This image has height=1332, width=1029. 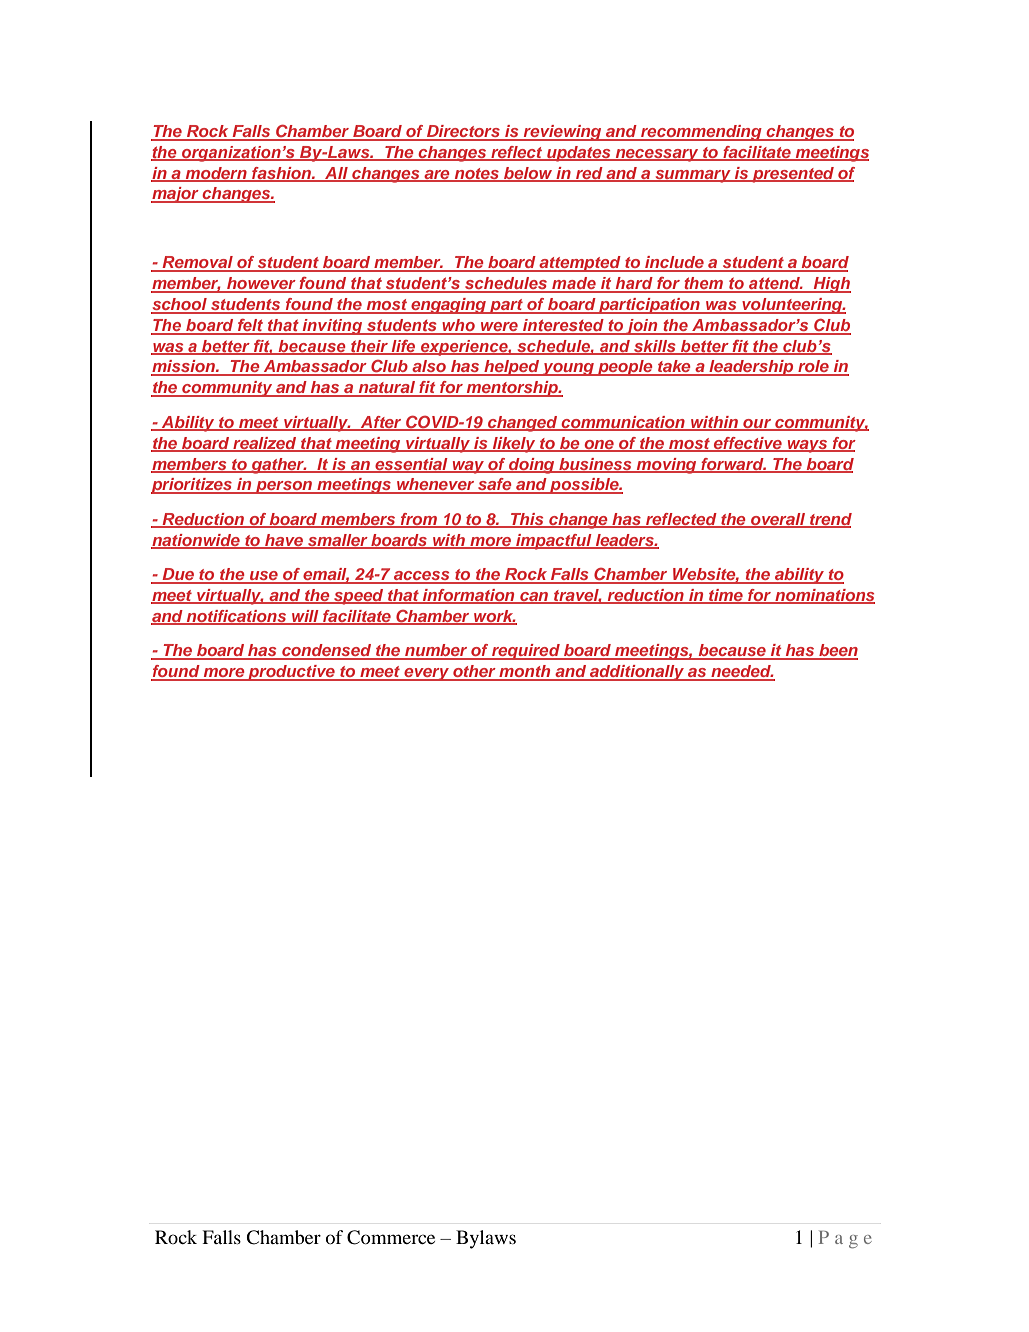 What do you see at coordinates (216, 174) in the image?
I see `modern` at bounding box center [216, 174].
